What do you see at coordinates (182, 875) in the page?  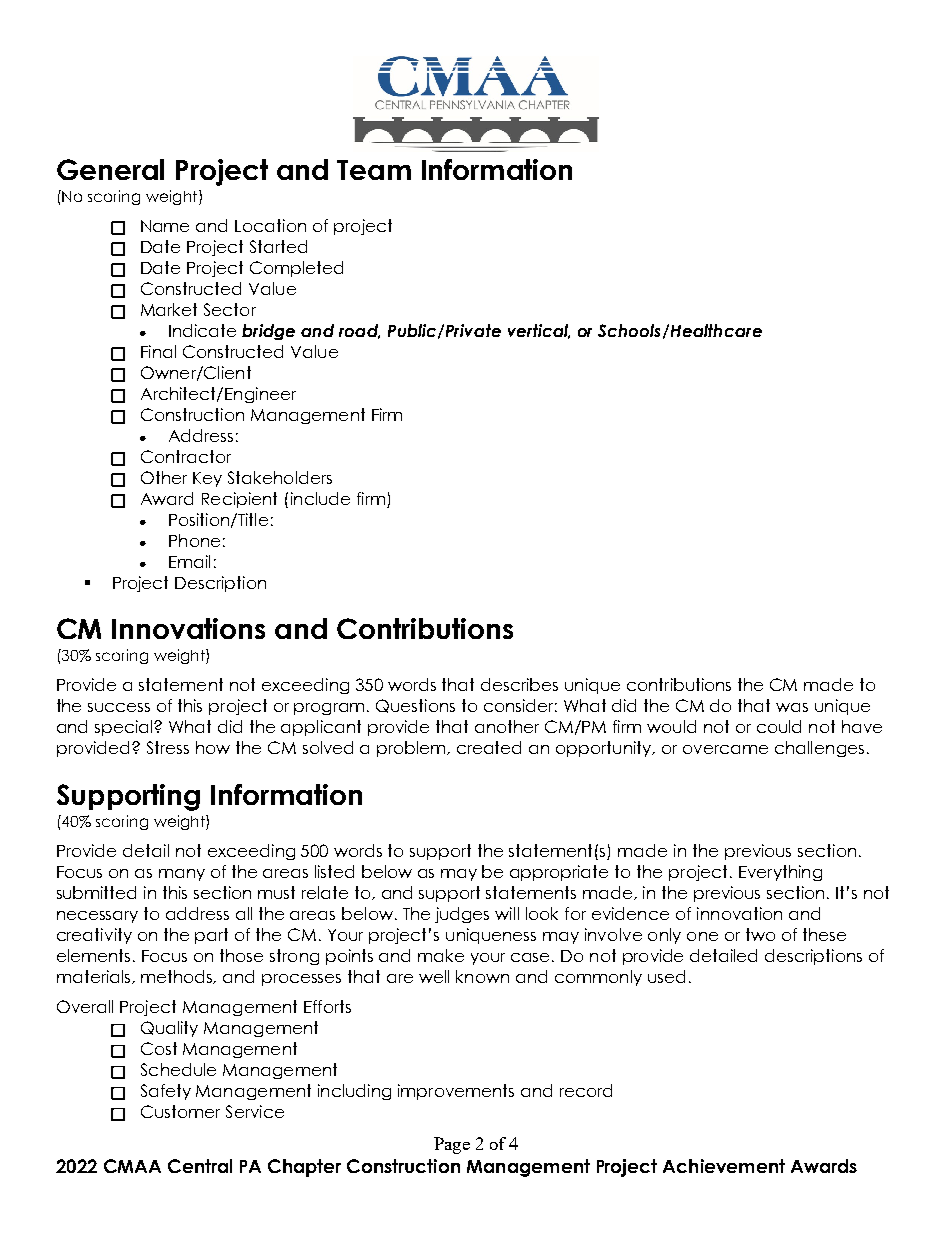 I see `many` at bounding box center [182, 875].
